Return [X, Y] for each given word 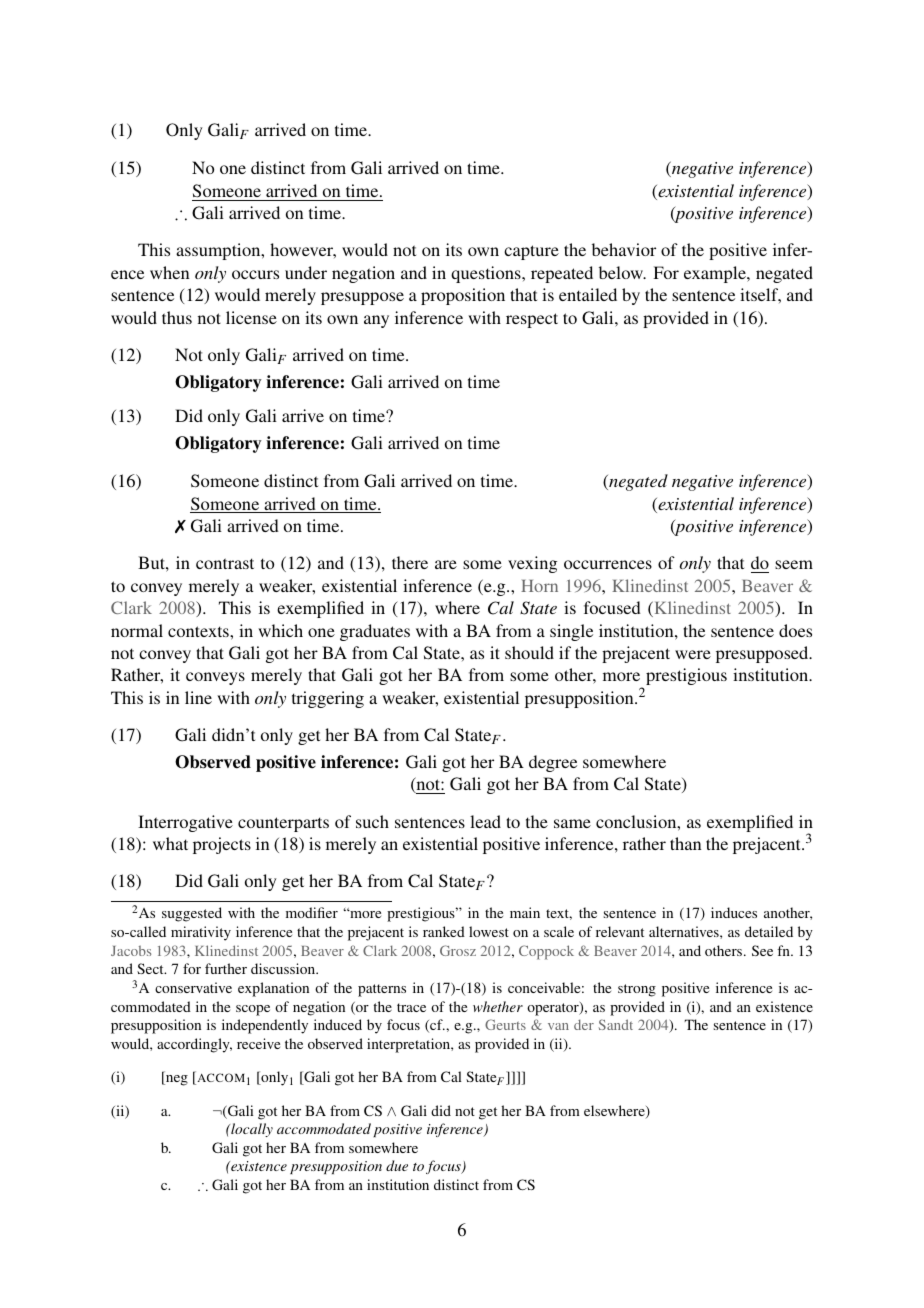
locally [251, 1130]
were [693, 654]
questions [487, 274]
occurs [255, 274]
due [397, 1165]
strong [637, 990]
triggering [328, 699]
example [716, 274]
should [529, 652]
